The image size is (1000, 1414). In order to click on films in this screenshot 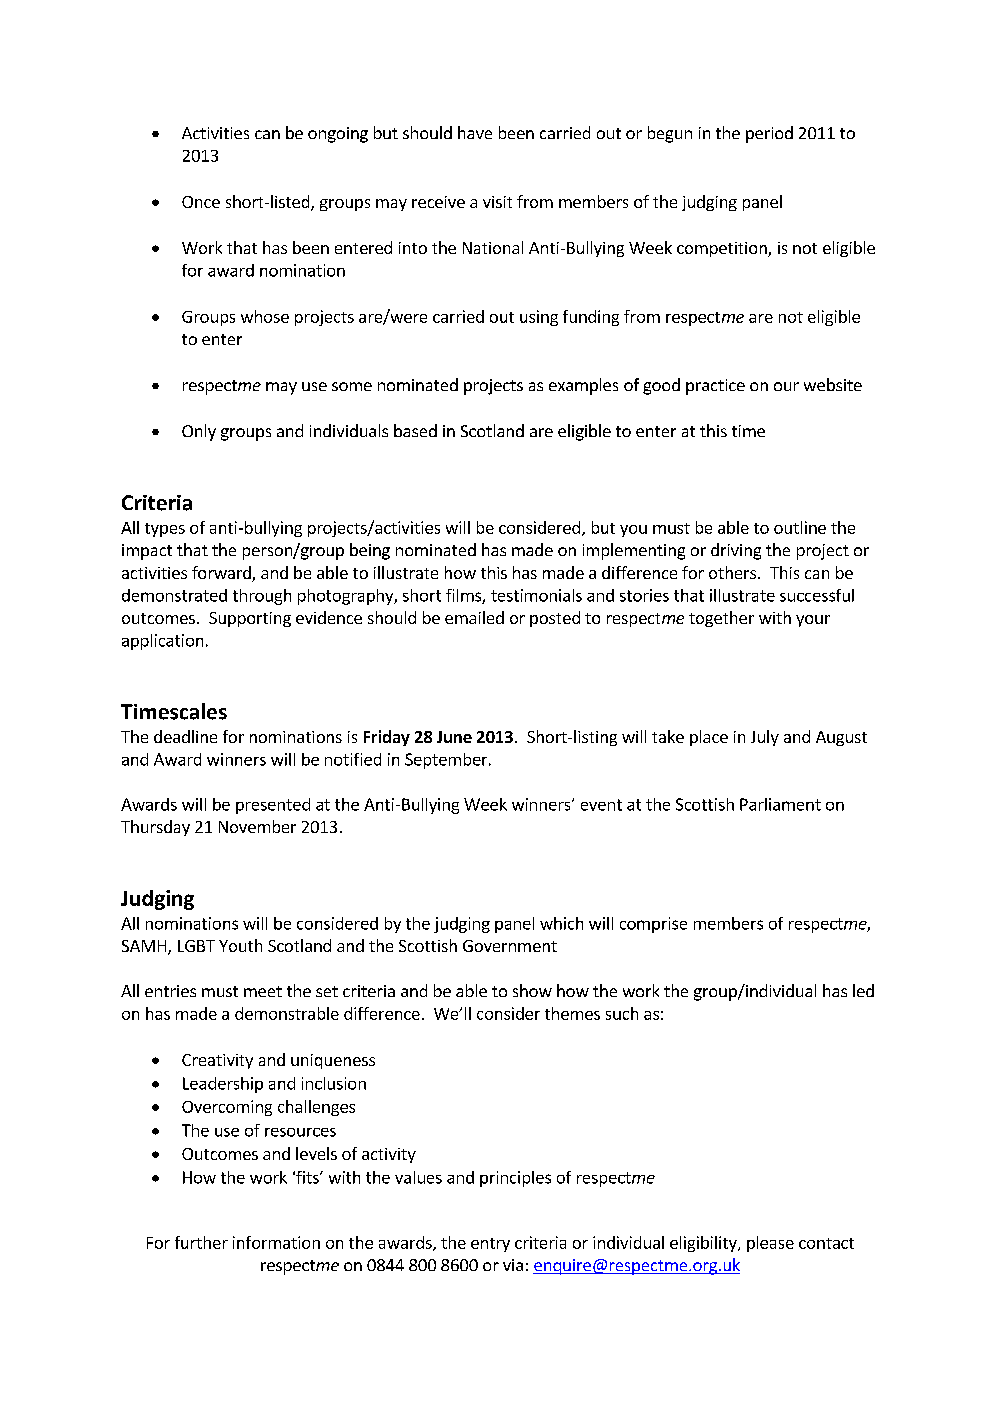, I will do `click(464, 596)`.
